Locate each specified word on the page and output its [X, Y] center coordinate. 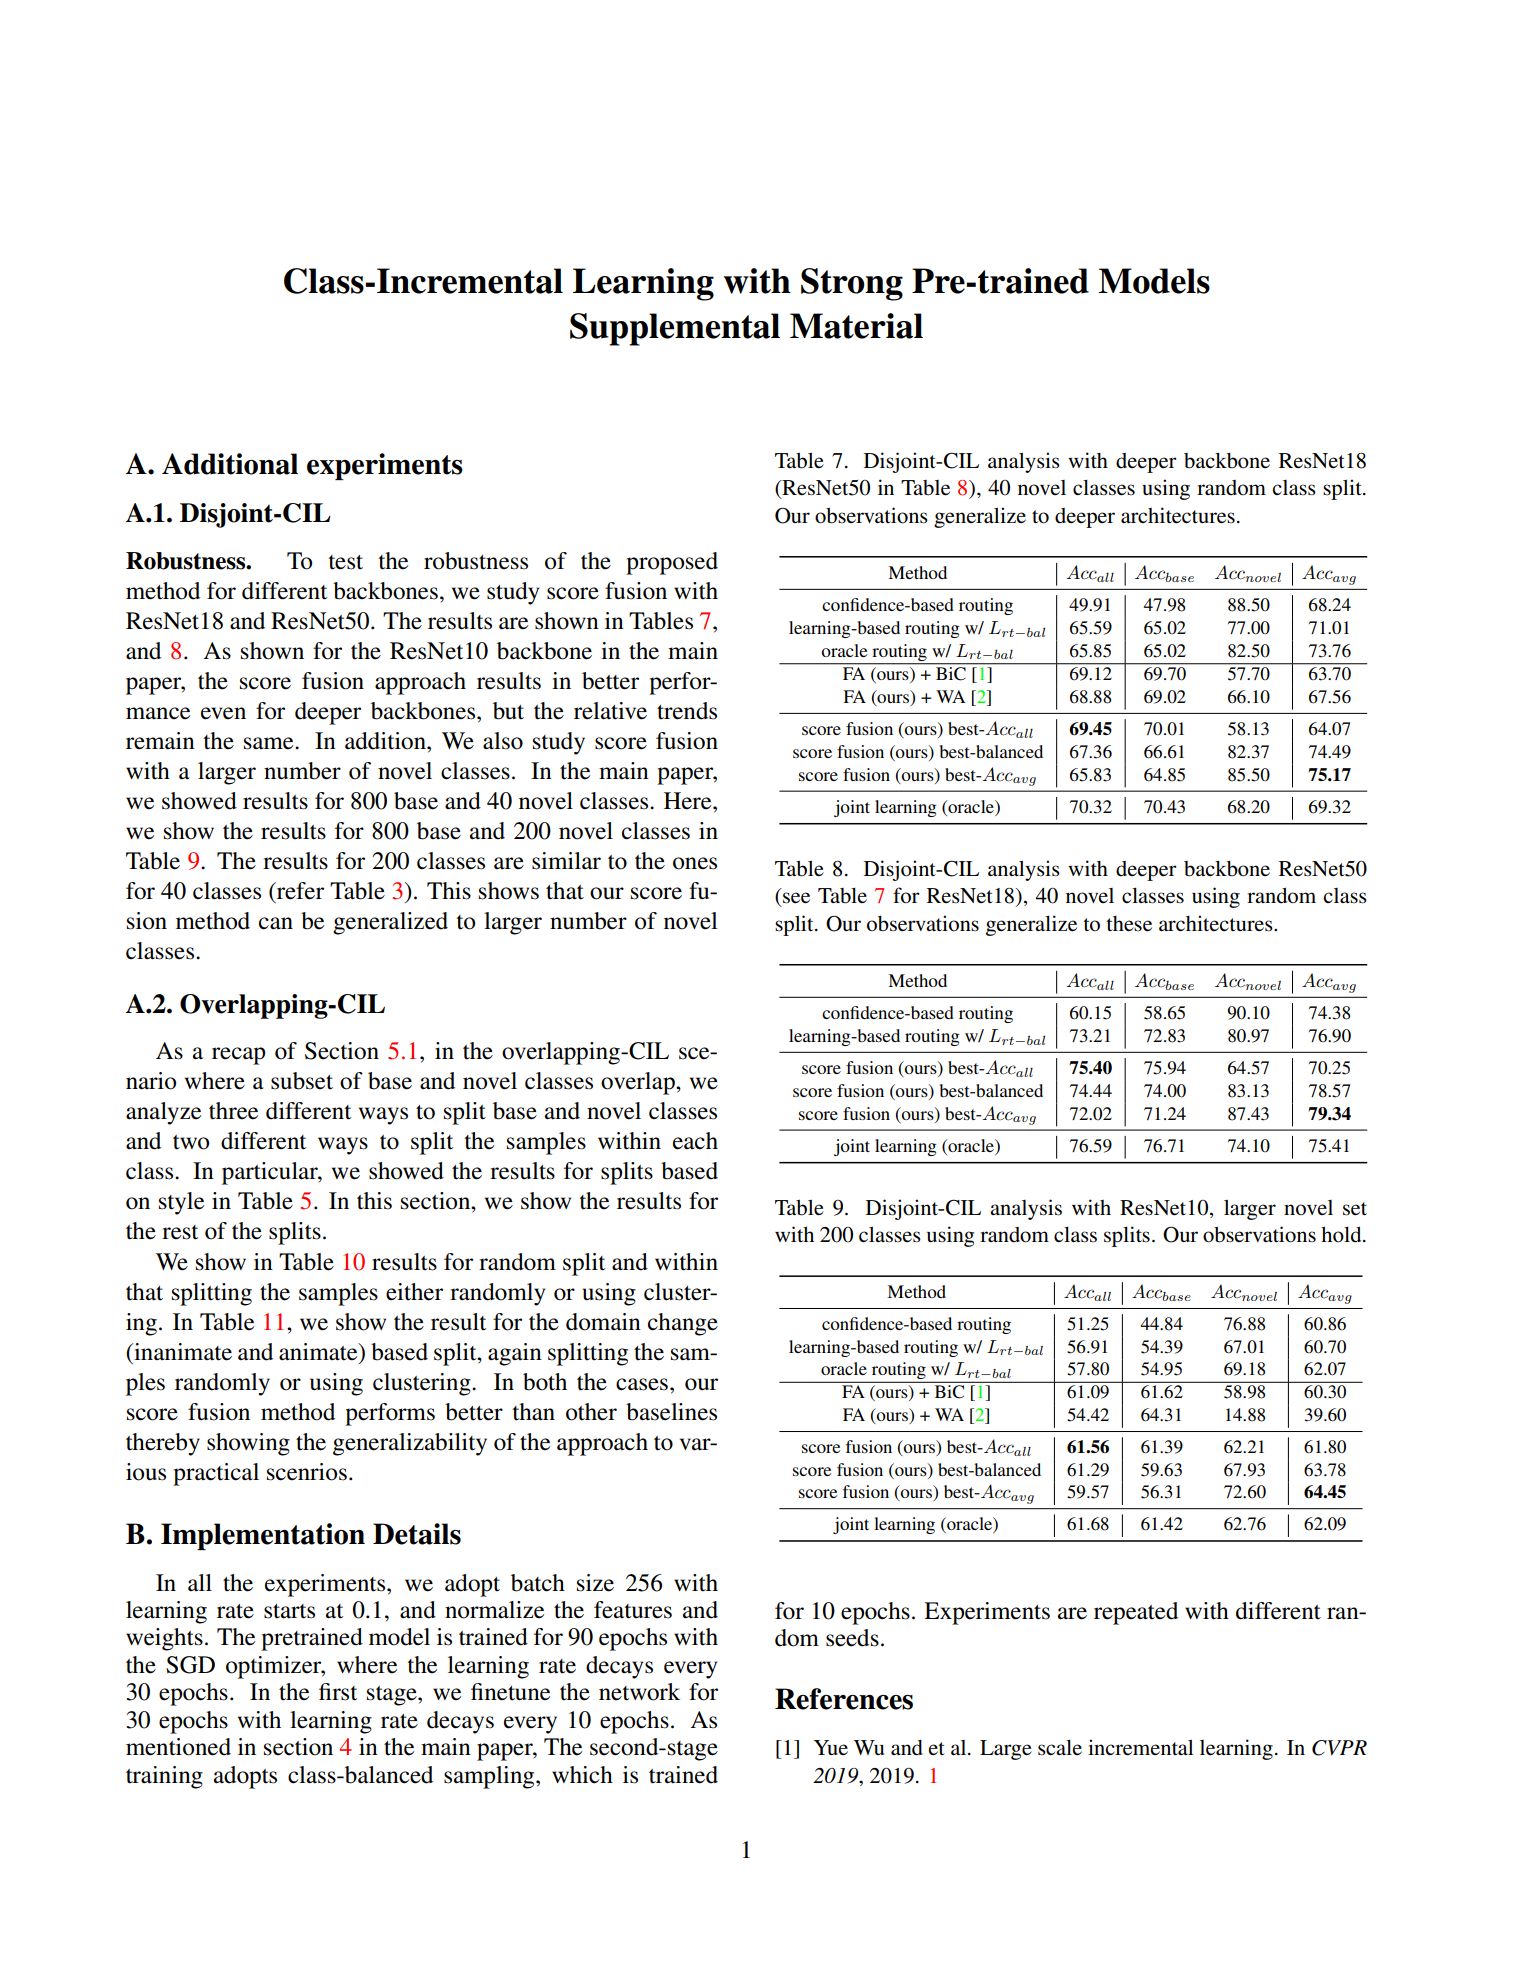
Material [856, 326]
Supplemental [675, 329]
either [414, 1292]
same [270, 743]
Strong [852, 284]
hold [1342, 1234]
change [683, 1324]
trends [687, 711]
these [1129, 924]
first [338, 1692]
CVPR [1339, 1748]
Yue [831, 1747]
